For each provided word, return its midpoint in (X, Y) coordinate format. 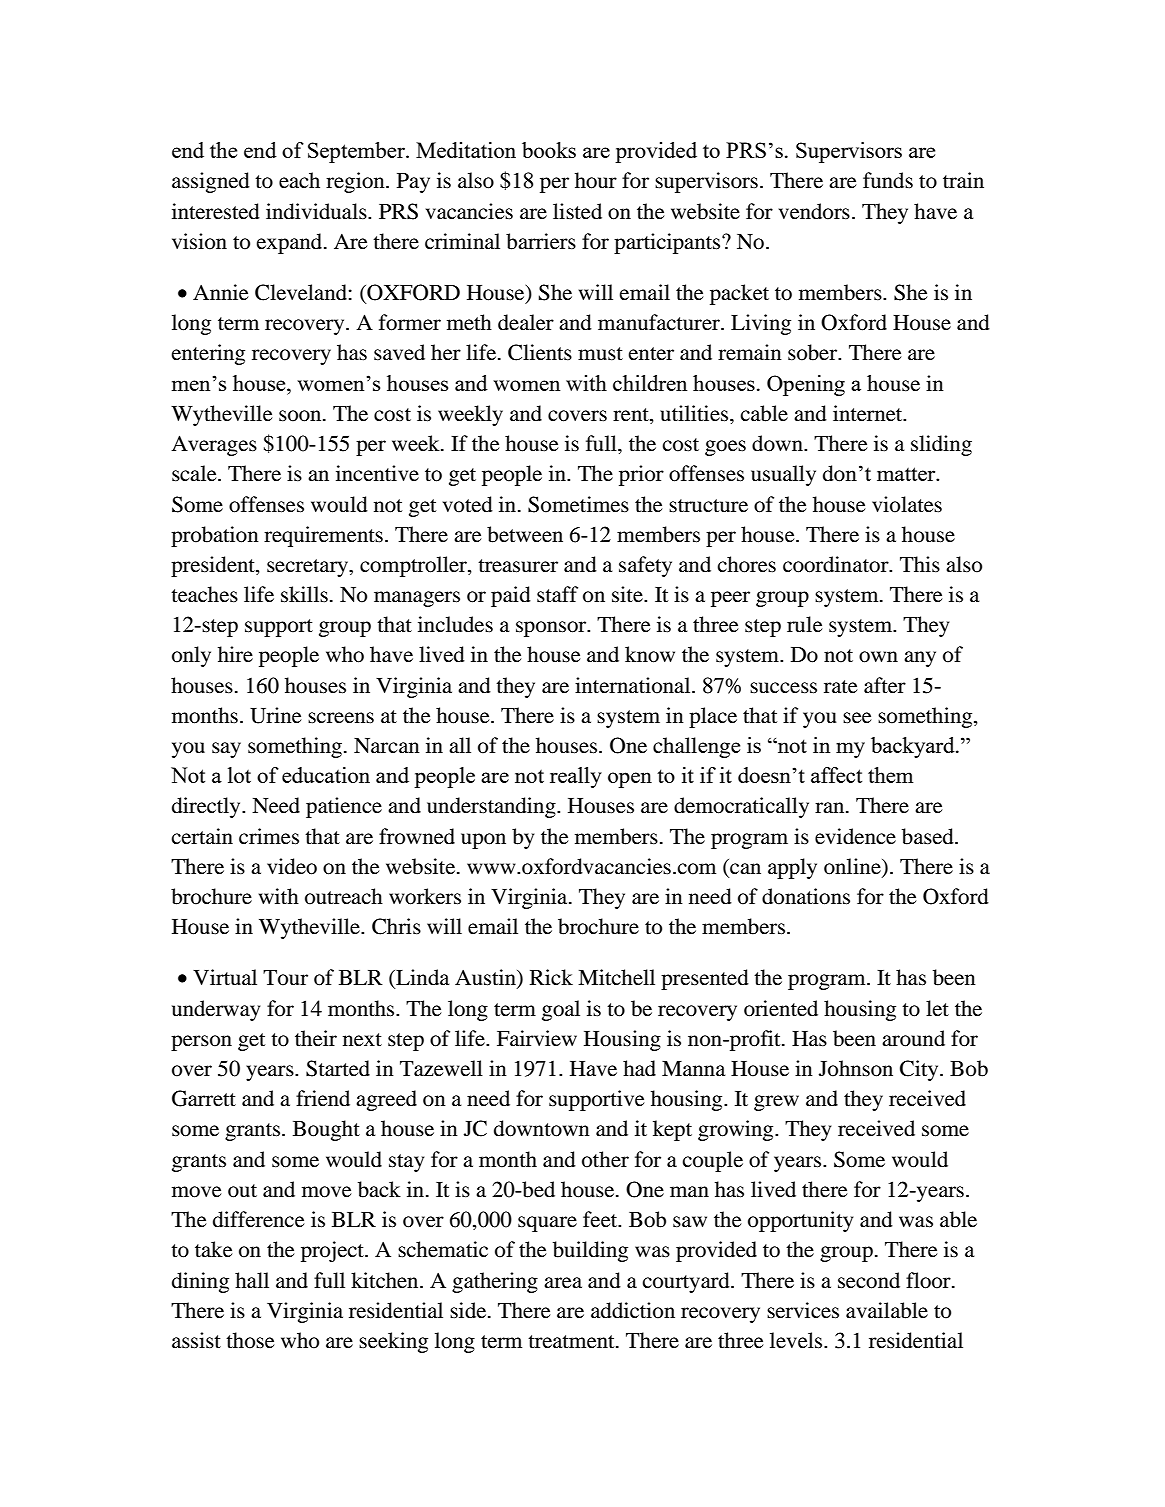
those (250, 1340)
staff (557, 594)
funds (888, 180)
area (563, 1283)
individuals (317, 211)
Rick (551, 977)
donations (806, 896)
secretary (309, 568)
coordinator (837, 564)
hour (596, 180)
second (869, 1280)
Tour (285, 978)
